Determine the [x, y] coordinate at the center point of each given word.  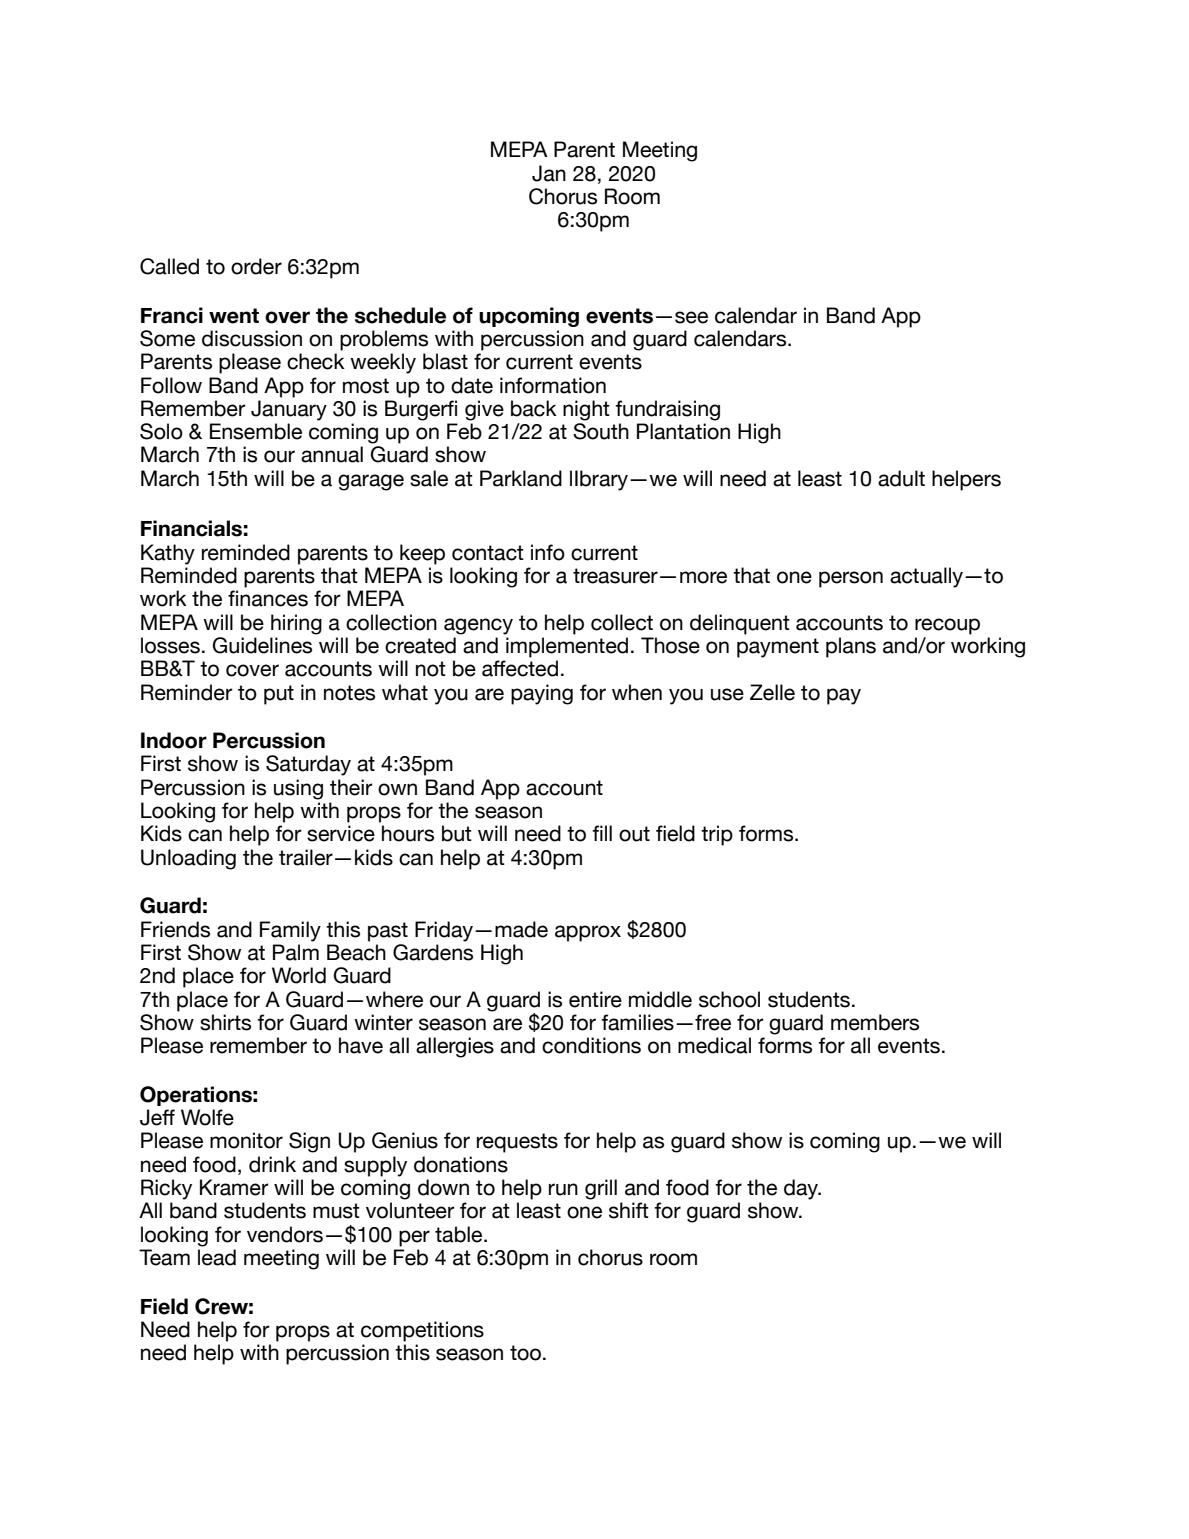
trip [717, 835]
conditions [591, 1045]
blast [445, 361]
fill [602, 833]
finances [268, 598]
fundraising [667, 410]
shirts [225, 1022]
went [234, 316]
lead [217, 1257]
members [875, 1022]
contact [488, 553]
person [851, 579]
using [298, 789]
